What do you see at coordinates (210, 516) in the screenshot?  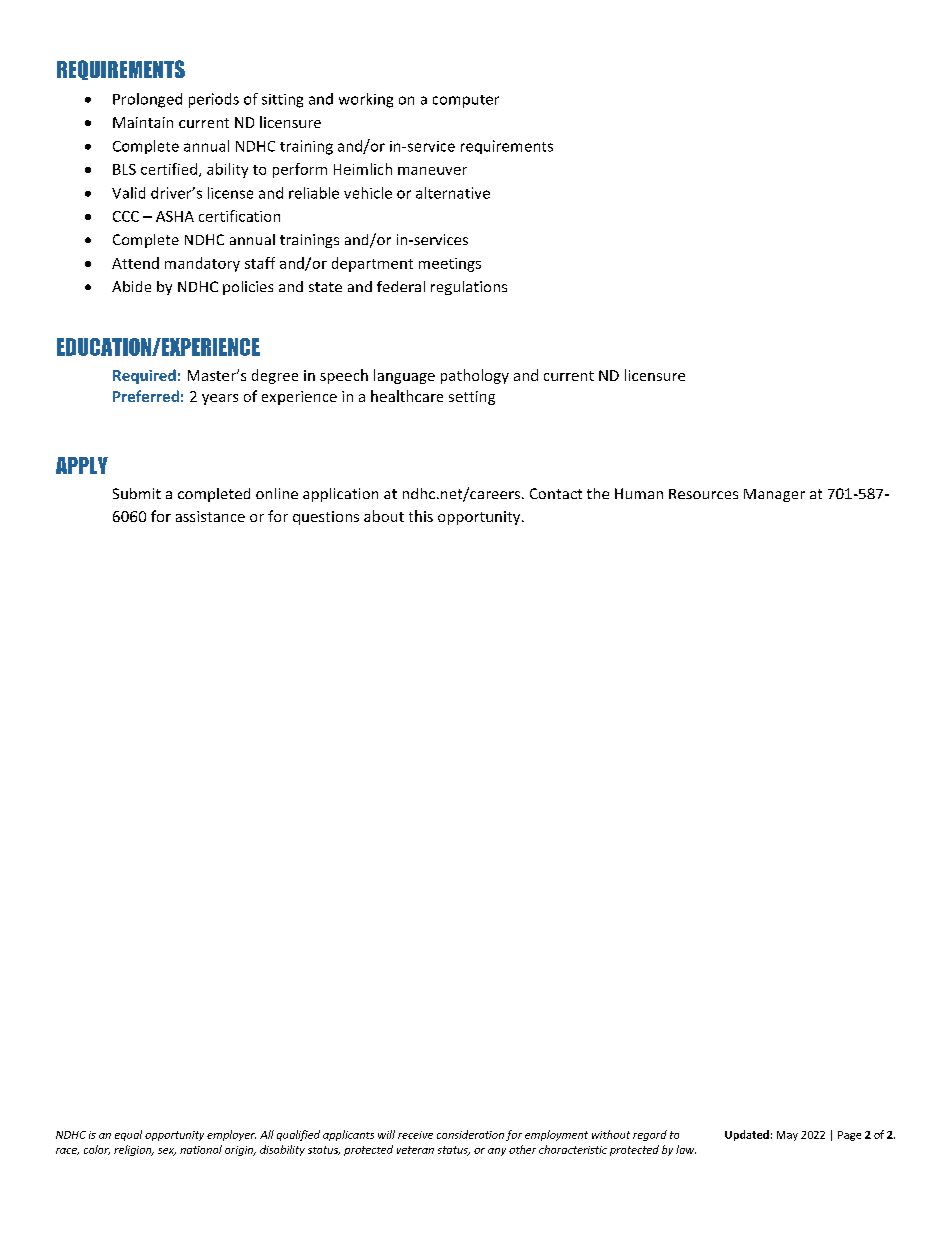 I see `assistance` at bounding box center [210, 516].
